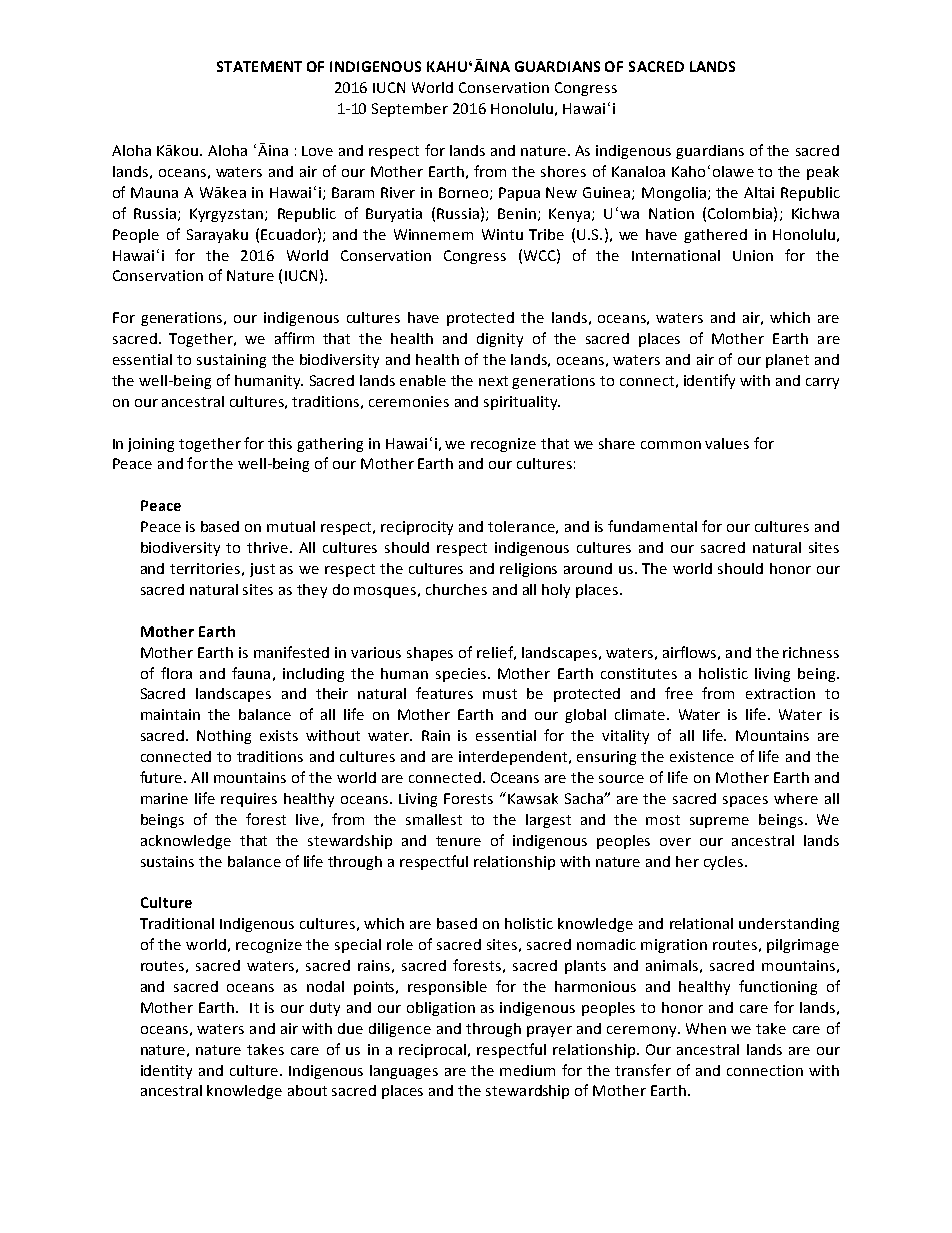  What do you see at coordinates (759, 192) in the image?
I see `Altai` at bounding box center [759, 192].
